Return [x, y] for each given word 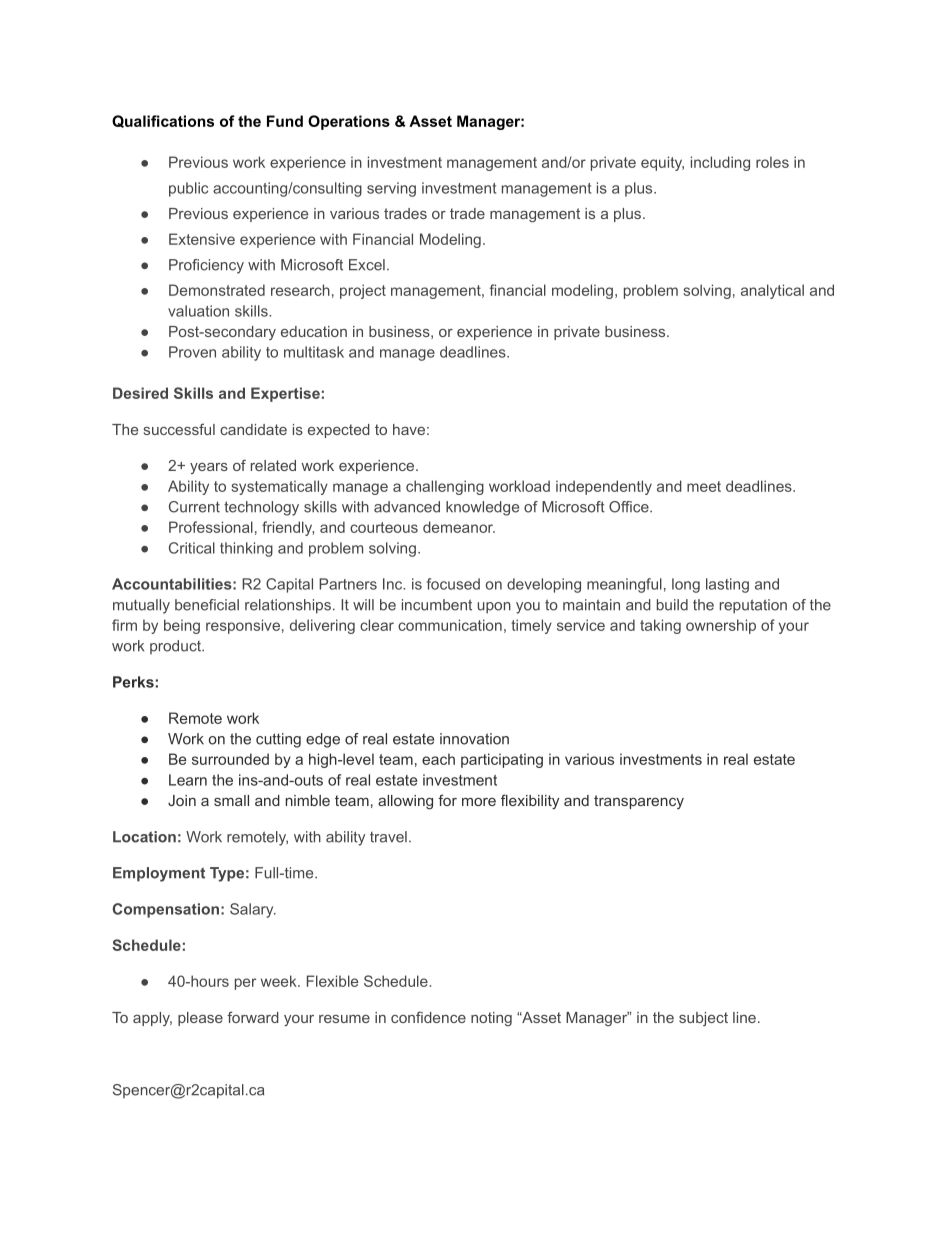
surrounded [230, 759]
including [720, 163]
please [200, 1019]
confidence [428, 1017]
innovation [474, 739]
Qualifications [163, 121]
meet [704, 486]
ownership [721, 626]
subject [703, 1019]
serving [391, 189]
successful [179, 429]
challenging [445, 487]
